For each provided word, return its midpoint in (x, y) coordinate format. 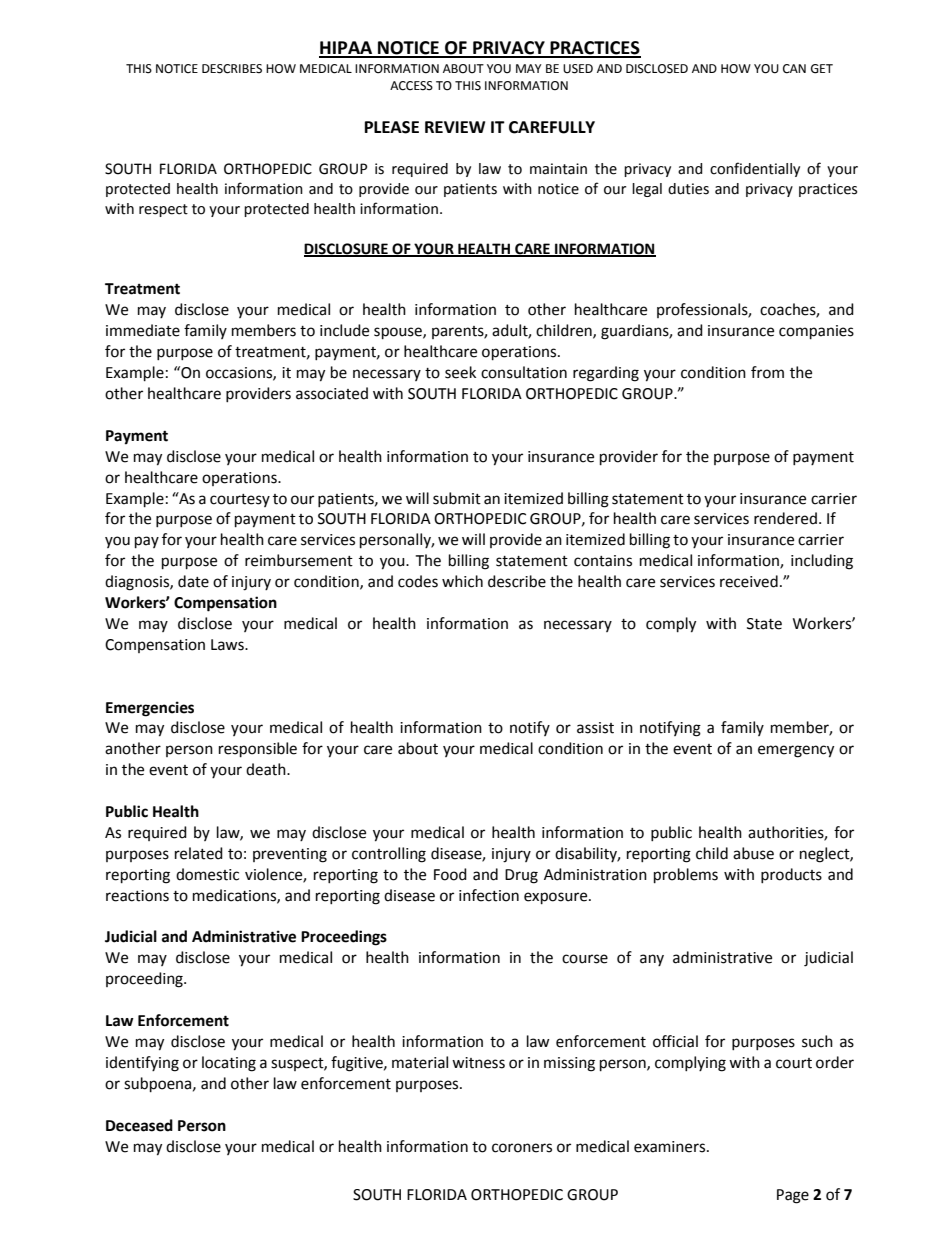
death (267, 769)
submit (457, 498)
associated (332, 393)
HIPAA (347, 49)
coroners (522, 1148)
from (767, 372)
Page (793, 1196)
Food (450, 874)
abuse (753, 853)
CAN (794, 69)
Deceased (139, 1125)
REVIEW (455, 127)
